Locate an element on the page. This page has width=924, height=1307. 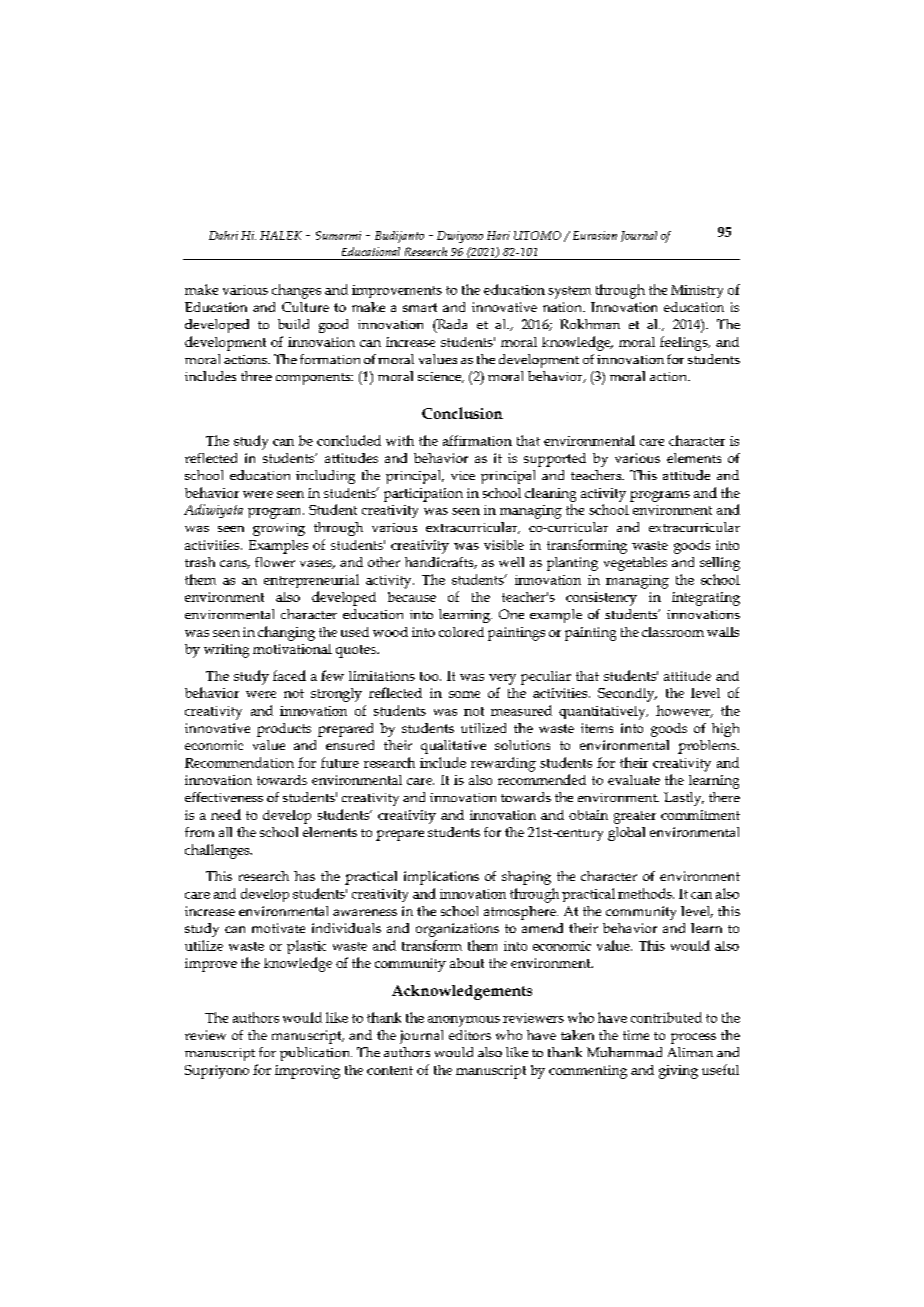
Ministry is located at coordinates (697, 291).
